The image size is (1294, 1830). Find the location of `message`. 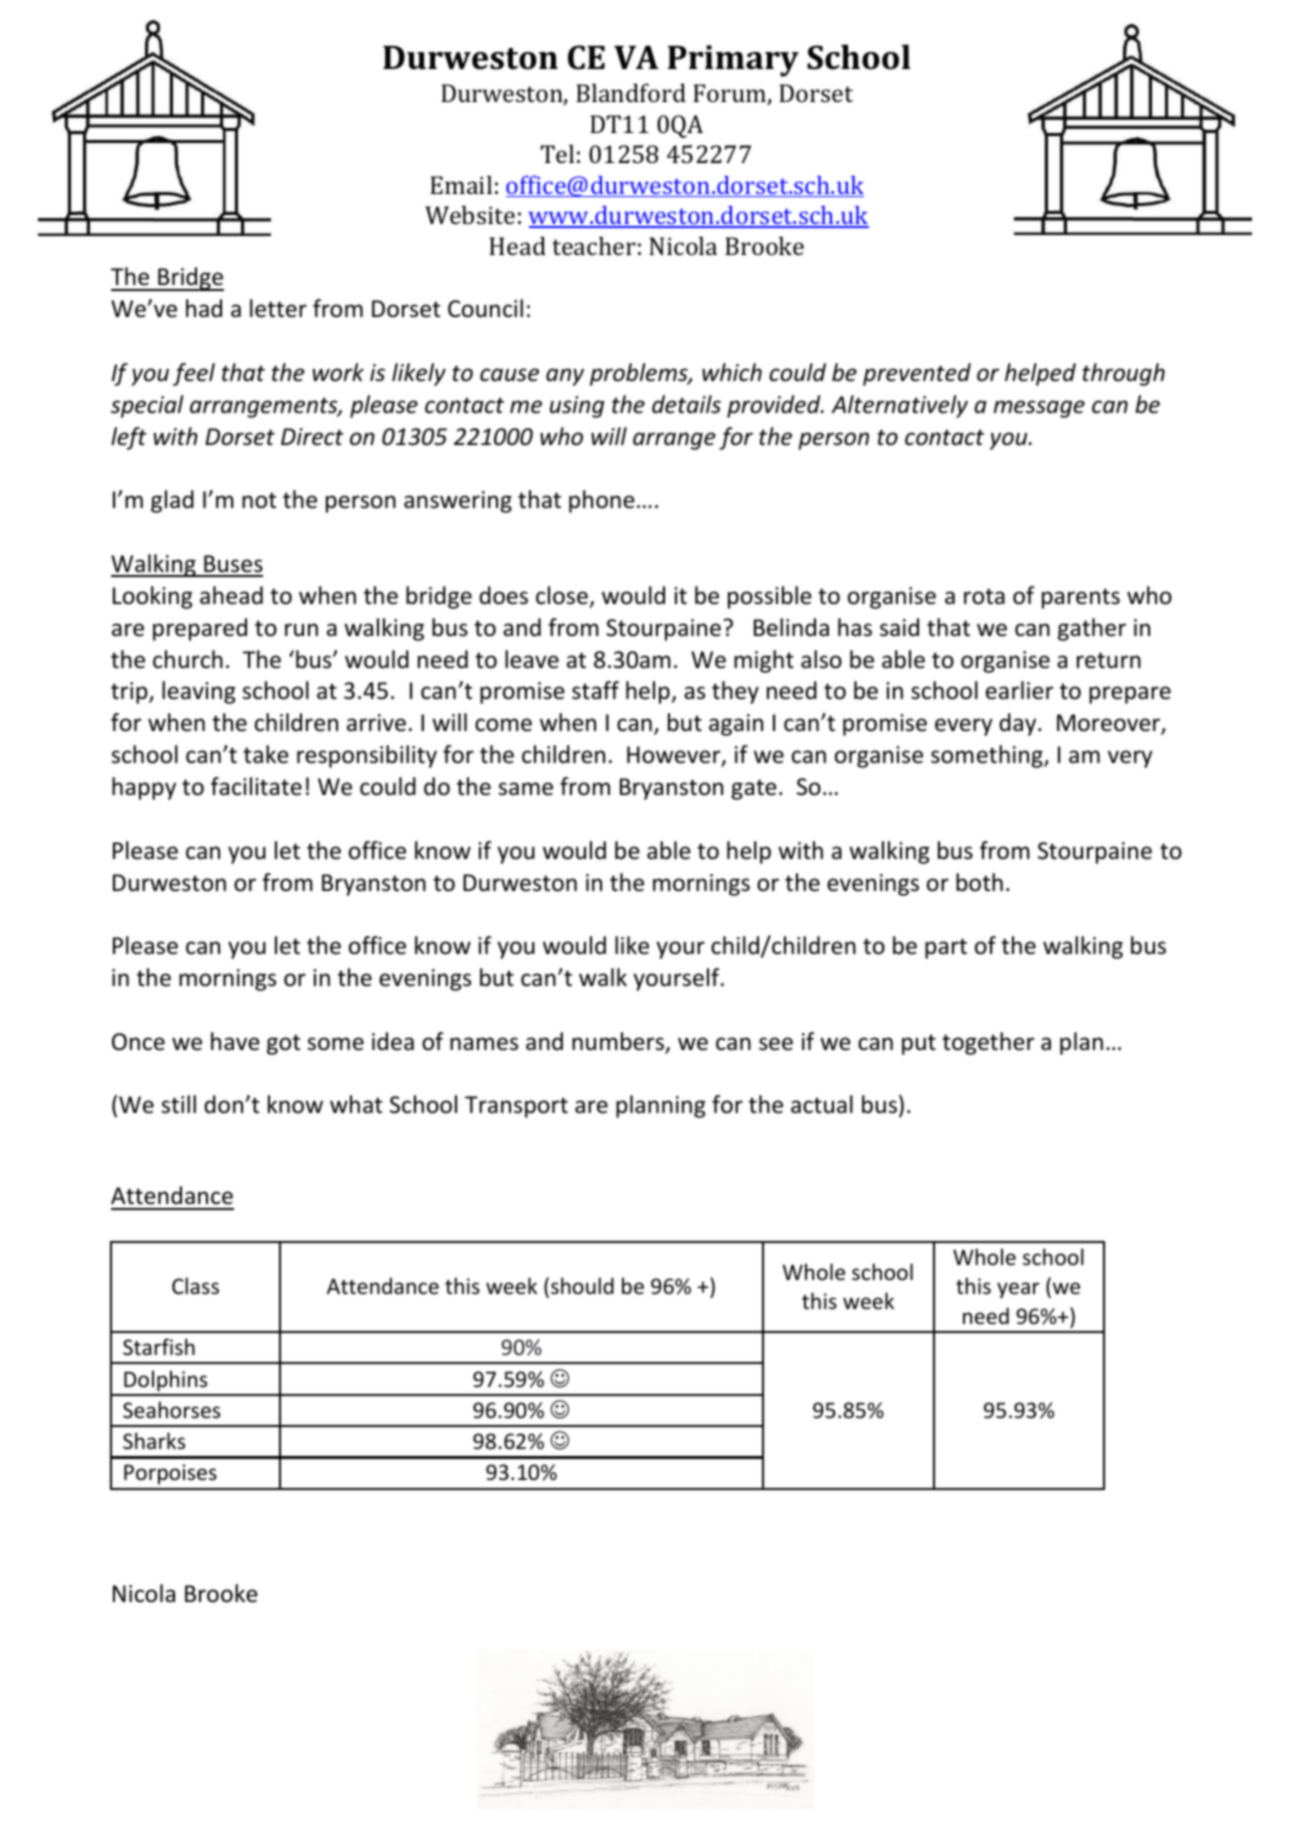

message is located at coordinates (1039, 409).
